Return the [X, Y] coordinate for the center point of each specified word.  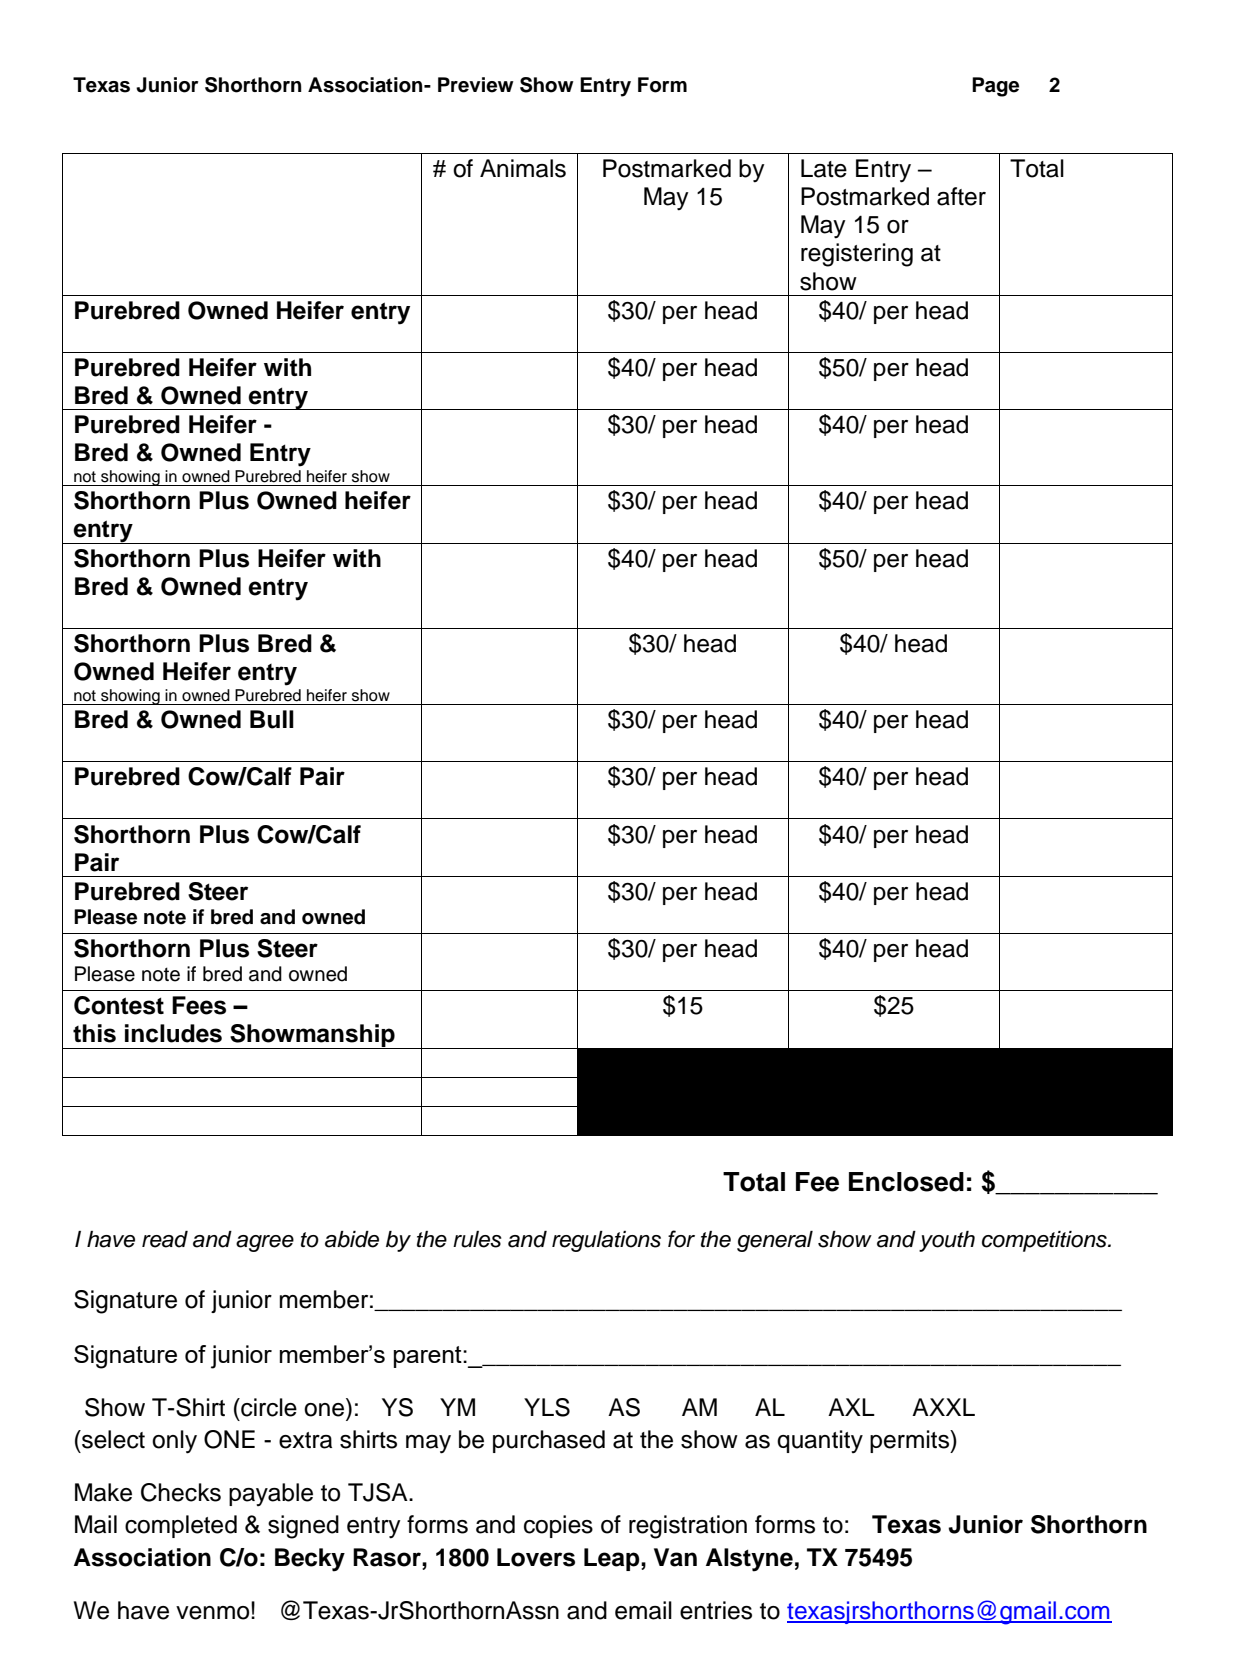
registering [857, 255]
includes [173, 1033]
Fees [199, 1005]
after [961, 196]
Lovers [536, 1557]
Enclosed [906, 1182]
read [165, 1239]
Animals [523, 168]
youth [947, 1241]
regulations [606, 1241]
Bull [272, 719]
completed [181, 1526]
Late [824, 168]
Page [995, 87]
